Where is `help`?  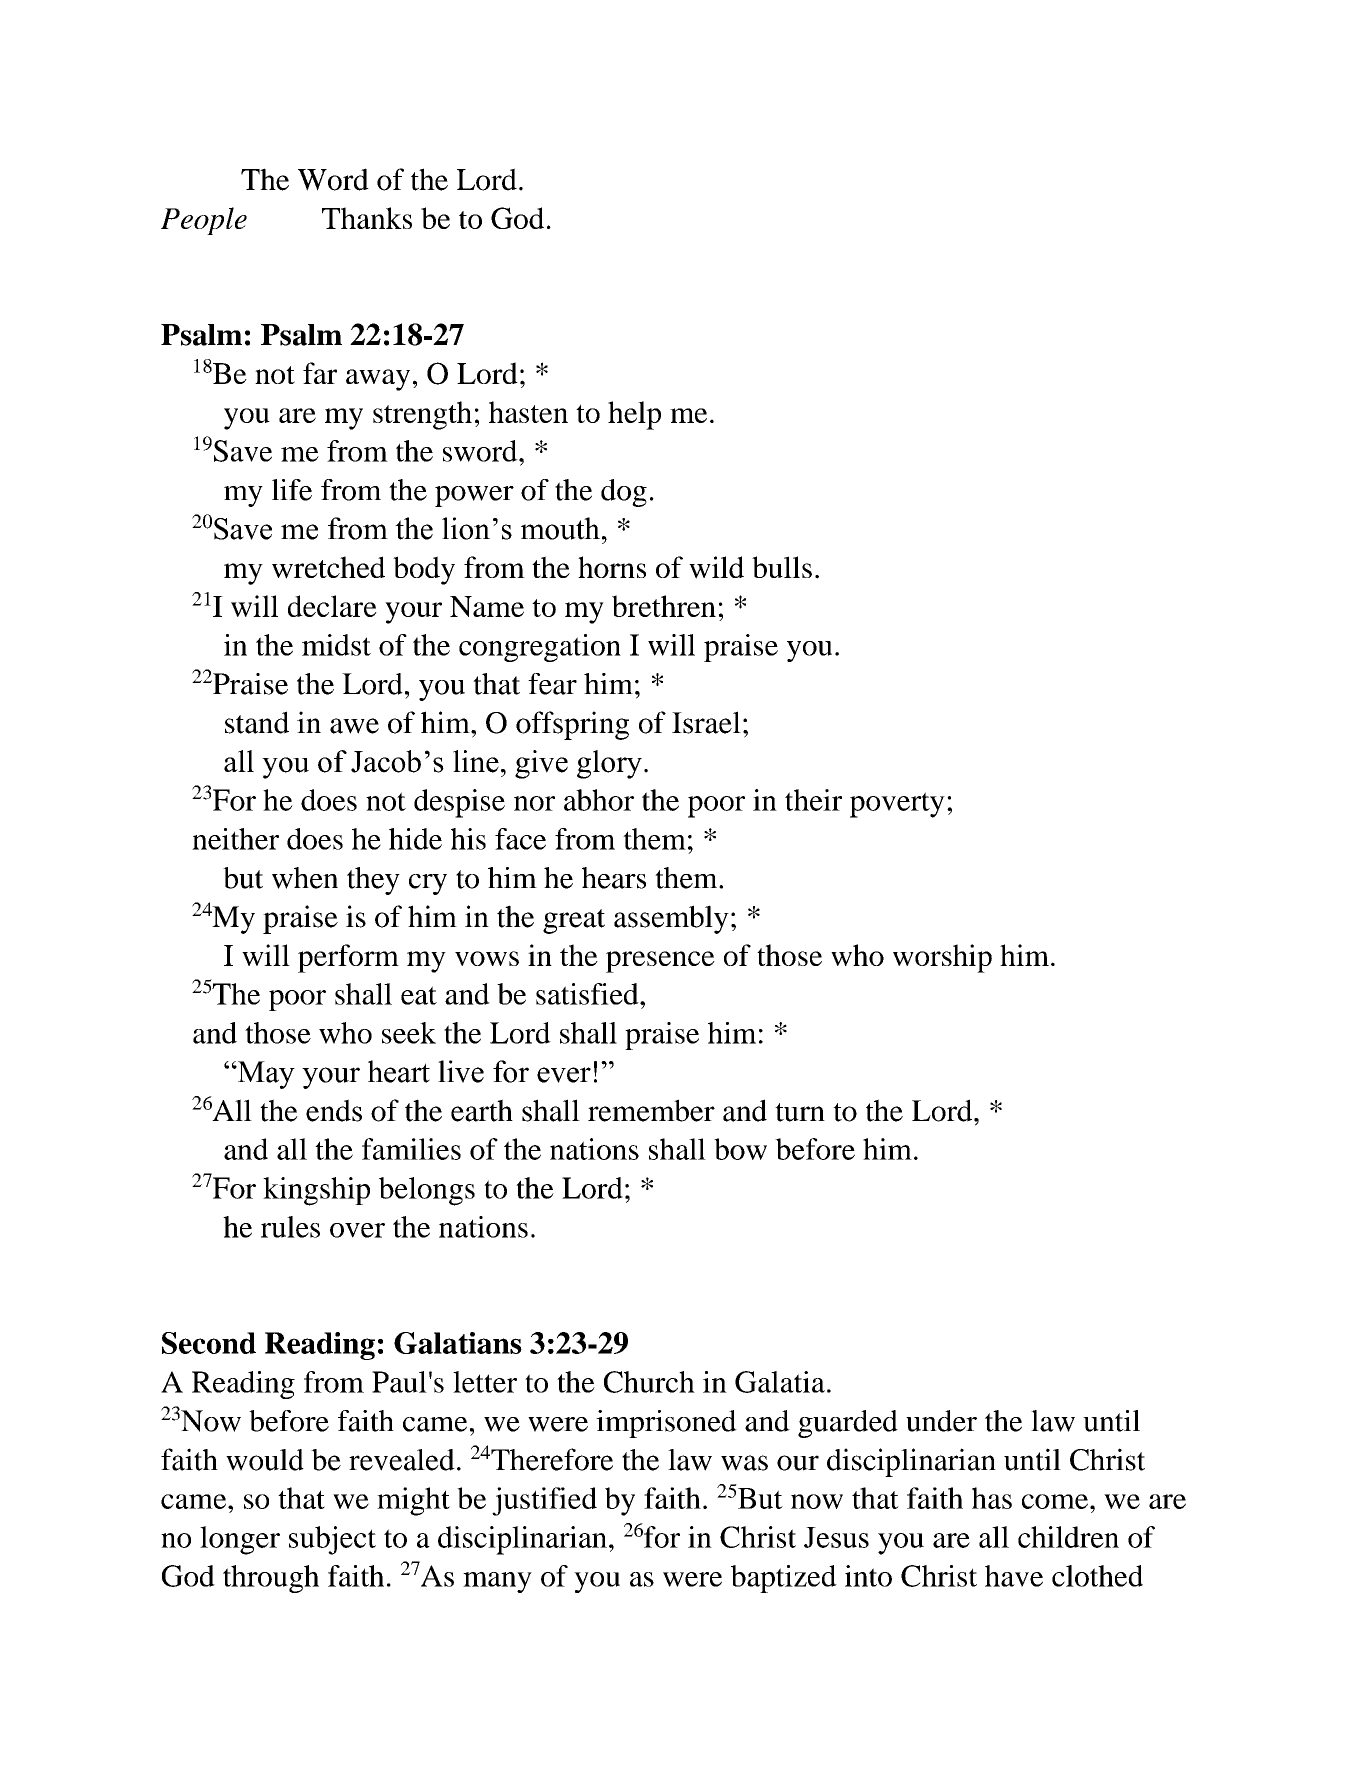 help is located at coordinates (634, 415).
